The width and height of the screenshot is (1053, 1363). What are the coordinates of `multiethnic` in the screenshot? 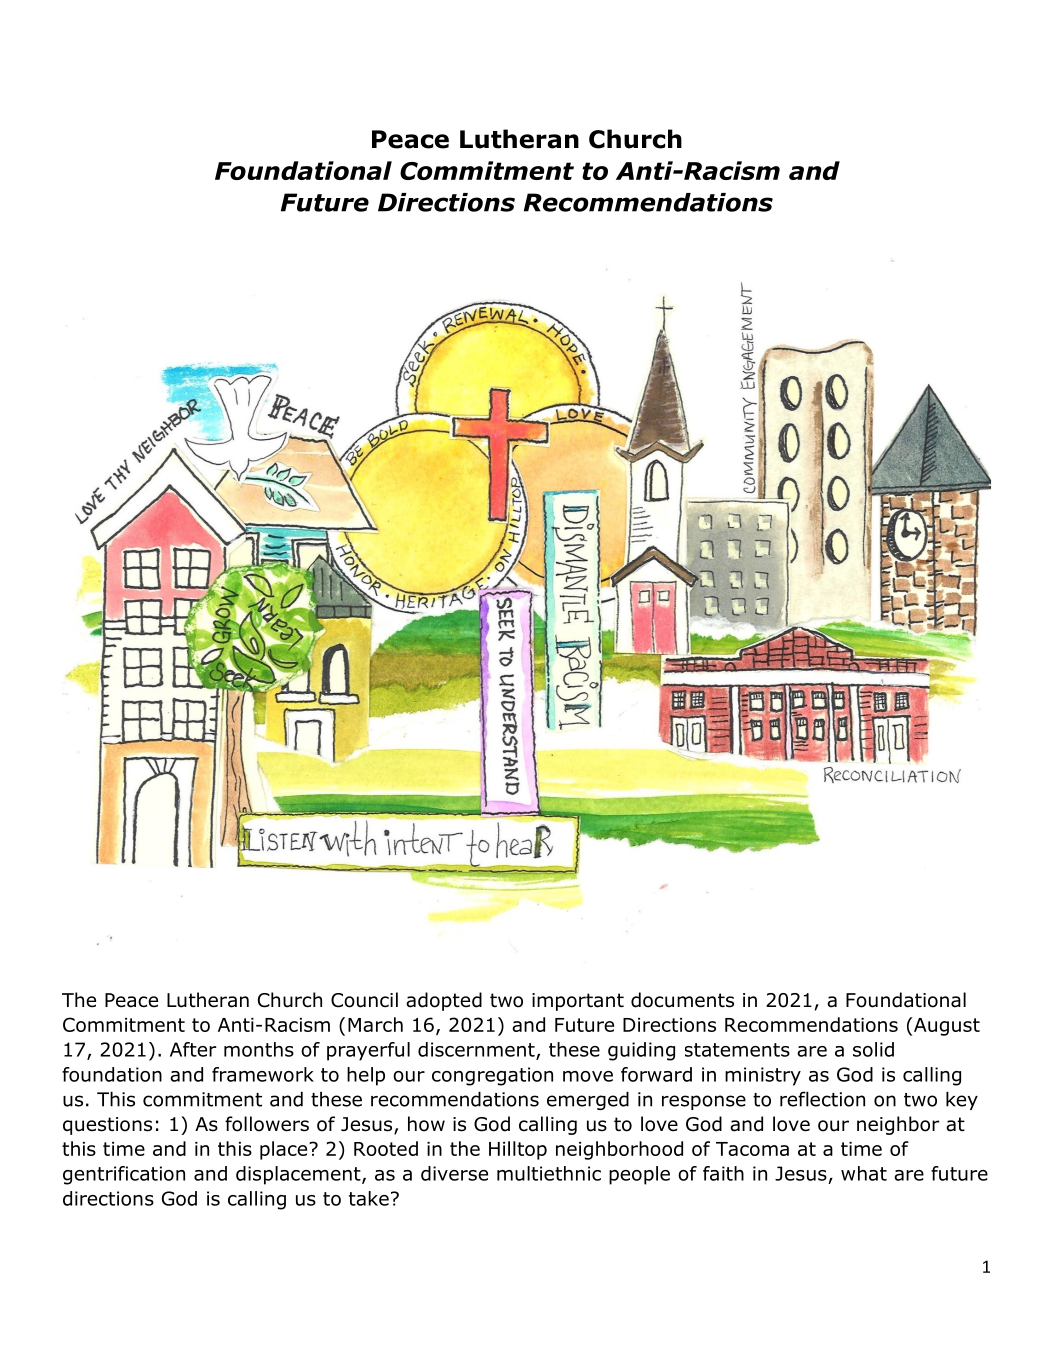 It's located at (549, 1173).
